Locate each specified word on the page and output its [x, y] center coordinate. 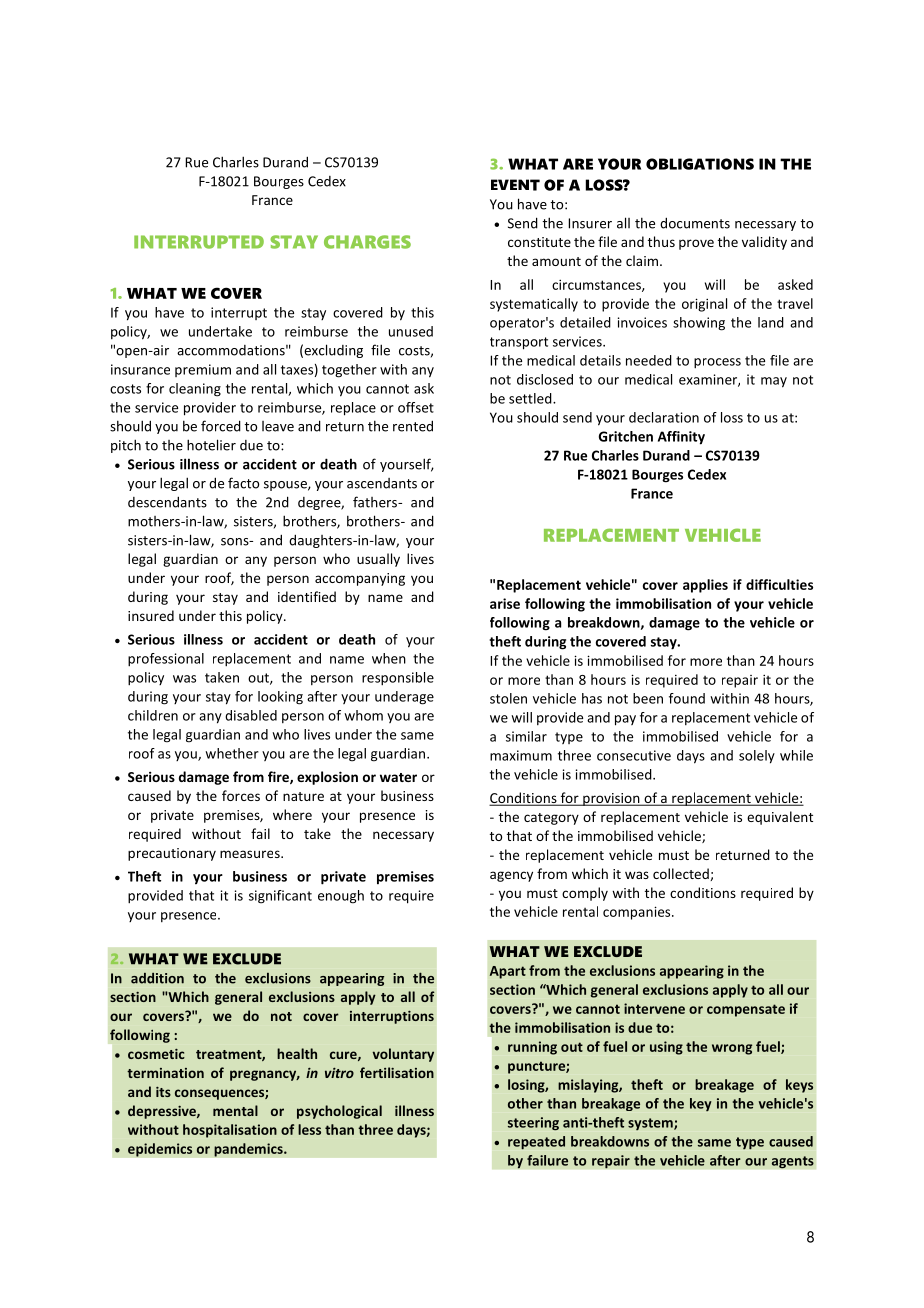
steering [533, 1123]
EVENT [515, 185]
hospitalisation [230, 1131]
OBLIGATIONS [700, 164]
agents [792, 1162]
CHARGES [367, 242]
